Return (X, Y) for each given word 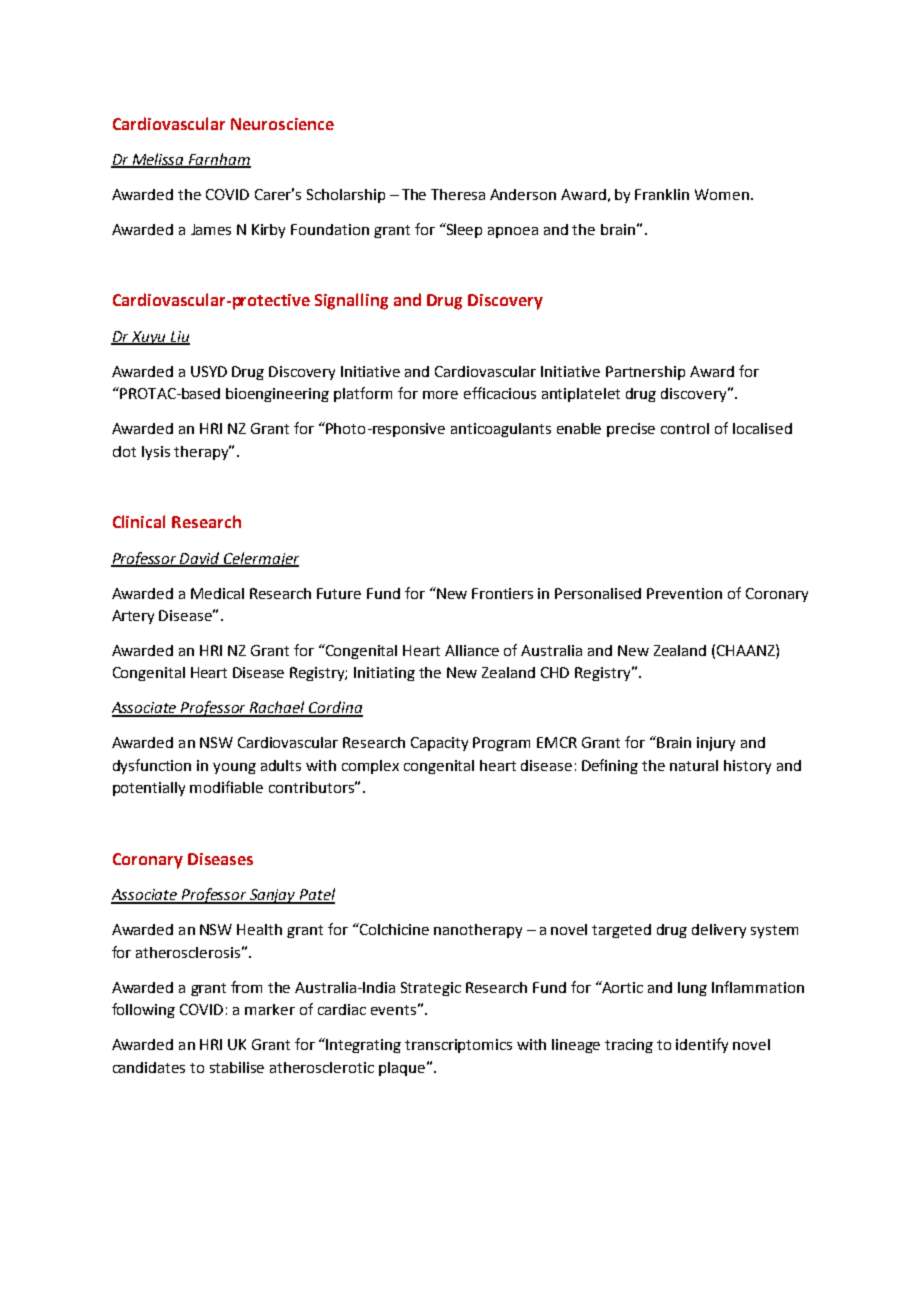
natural (694, 765)
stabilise (237, 1067)
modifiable (226, 787)
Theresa (458, 194)
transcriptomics (458, 1046)
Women (723, 194)
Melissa (158, 160)
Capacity (439, 744)
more (440, 395)
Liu (179, 337)
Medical (217, 593)
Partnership (645, 373)
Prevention (684, 593)
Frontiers (502, 593)
